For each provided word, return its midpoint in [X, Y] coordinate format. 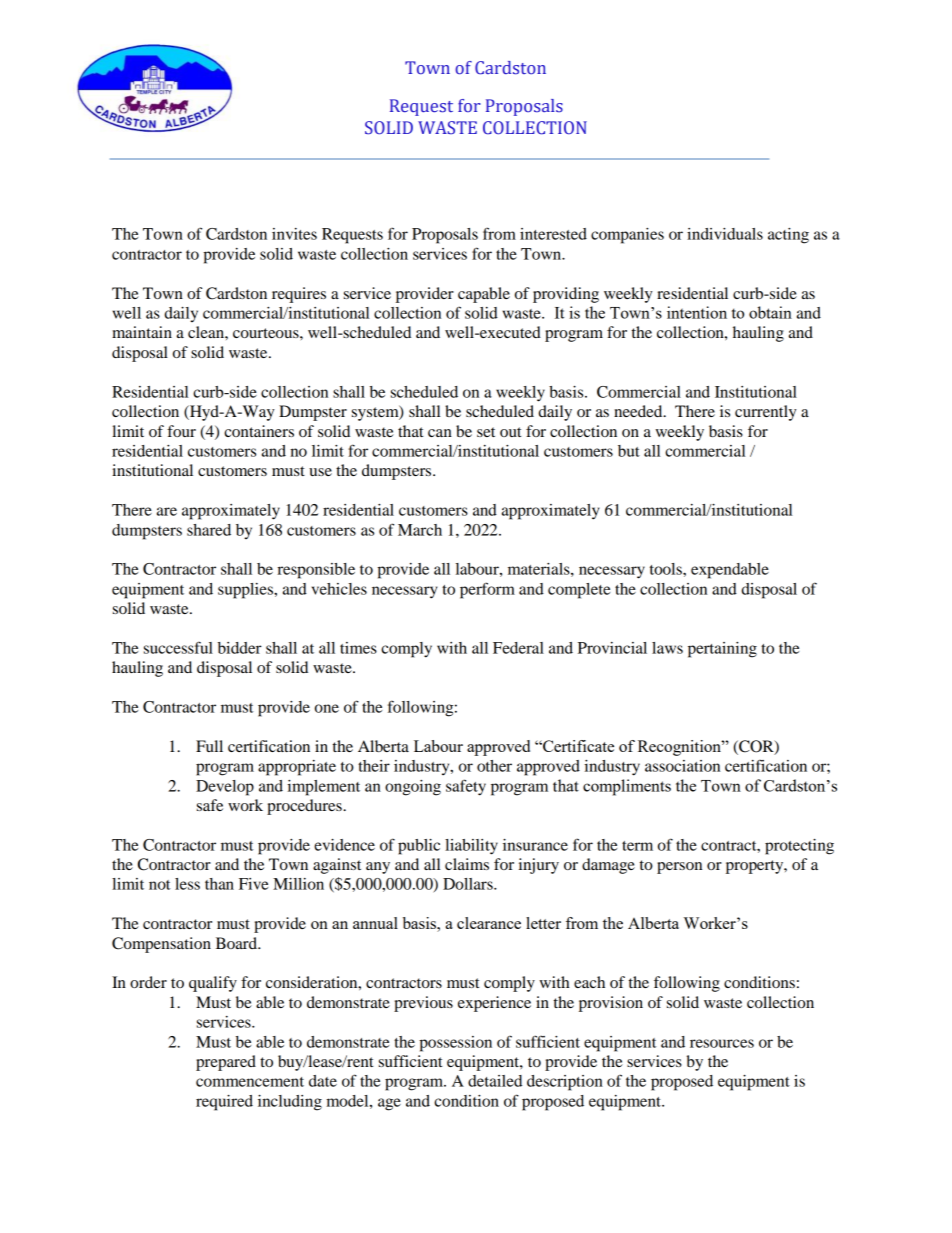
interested [553, 234]
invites [294, 234]
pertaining [722, 650]
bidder [240, 648]
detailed [495, 1081]
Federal [518, 648]
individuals [725, 234]
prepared [226, 1063]
